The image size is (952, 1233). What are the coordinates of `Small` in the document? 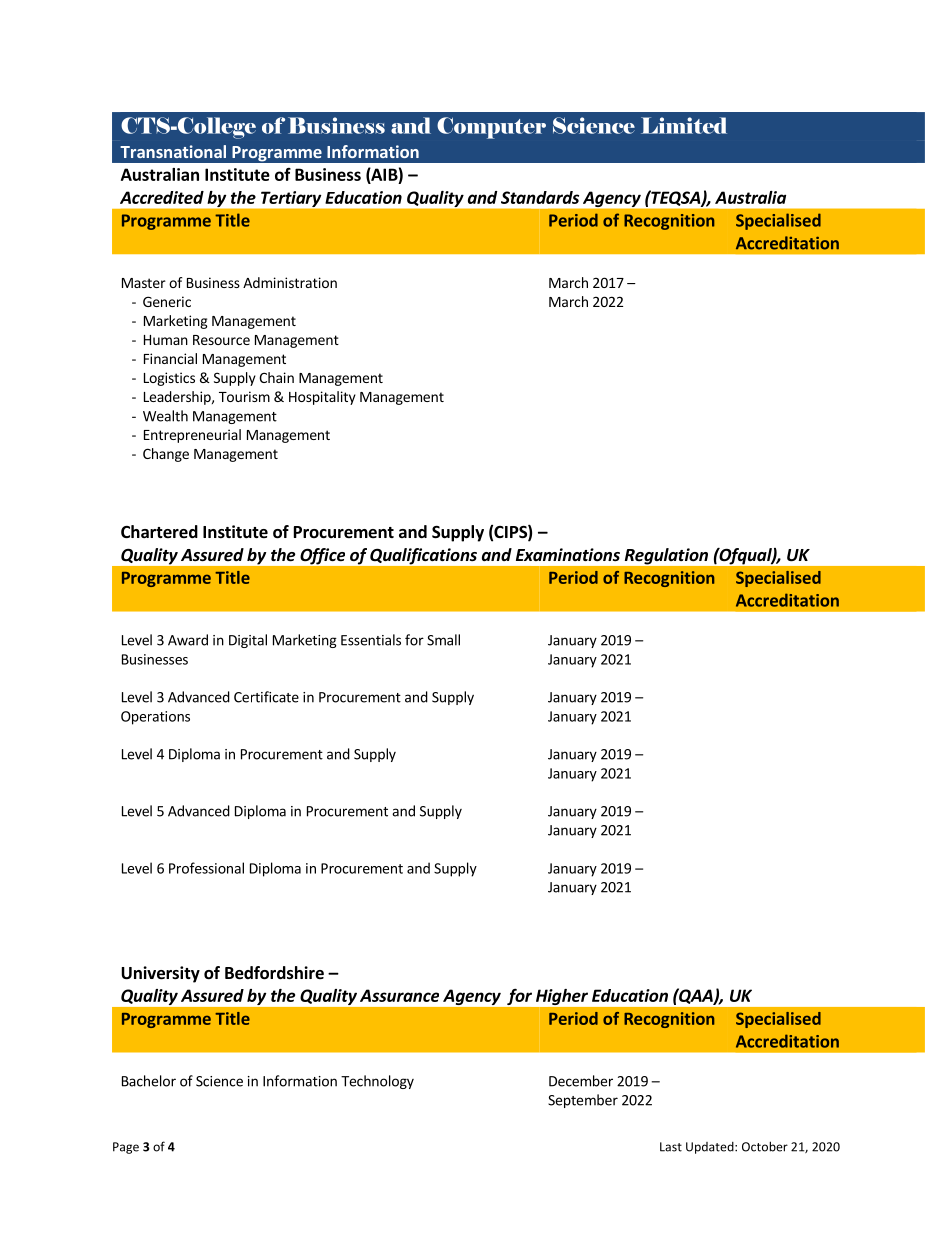 It's located at (443, 640).
